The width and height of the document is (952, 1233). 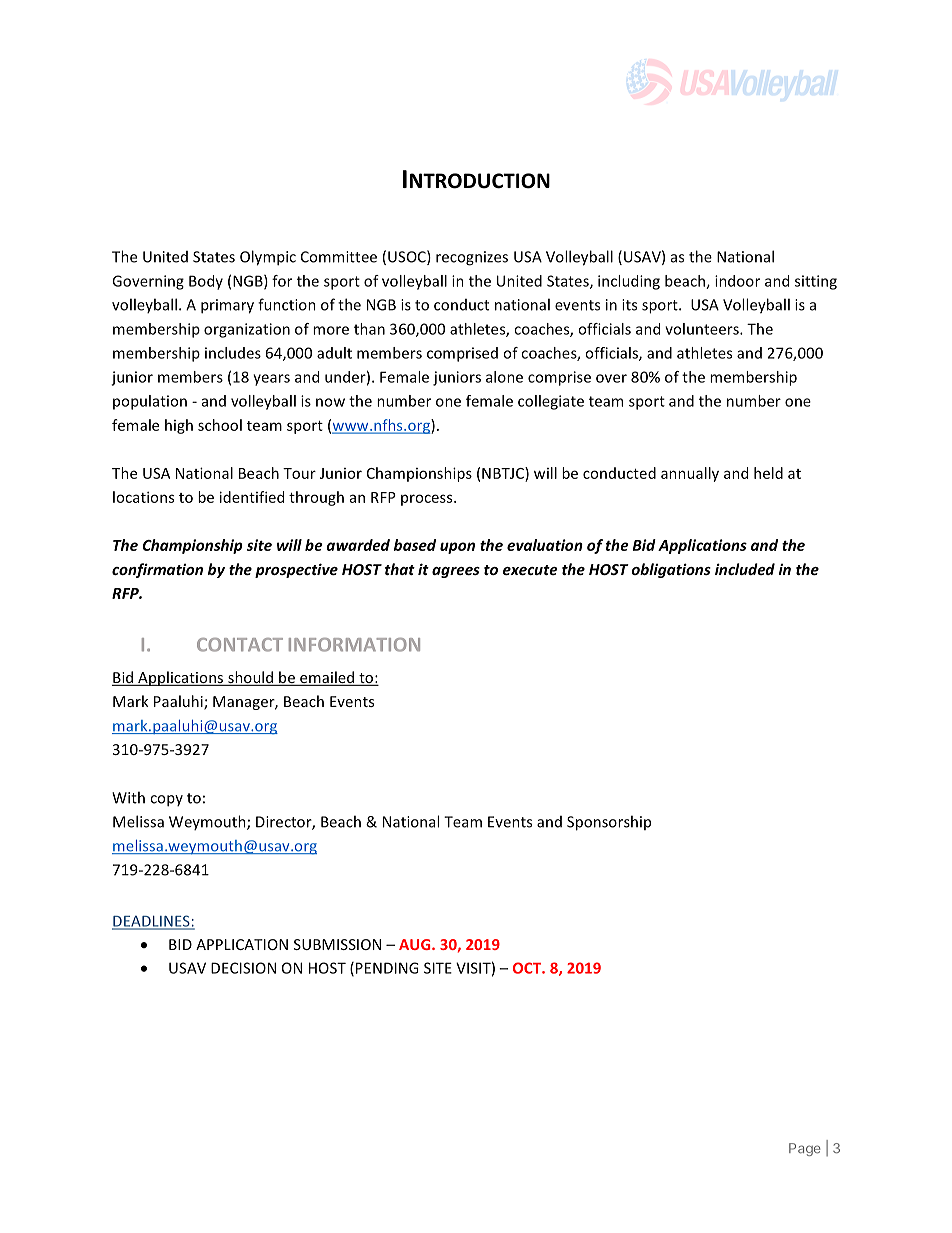 What do you see at coordinates (609, 823) in the document?
I see `Sponsorship` at bounding box center [609, 823].
